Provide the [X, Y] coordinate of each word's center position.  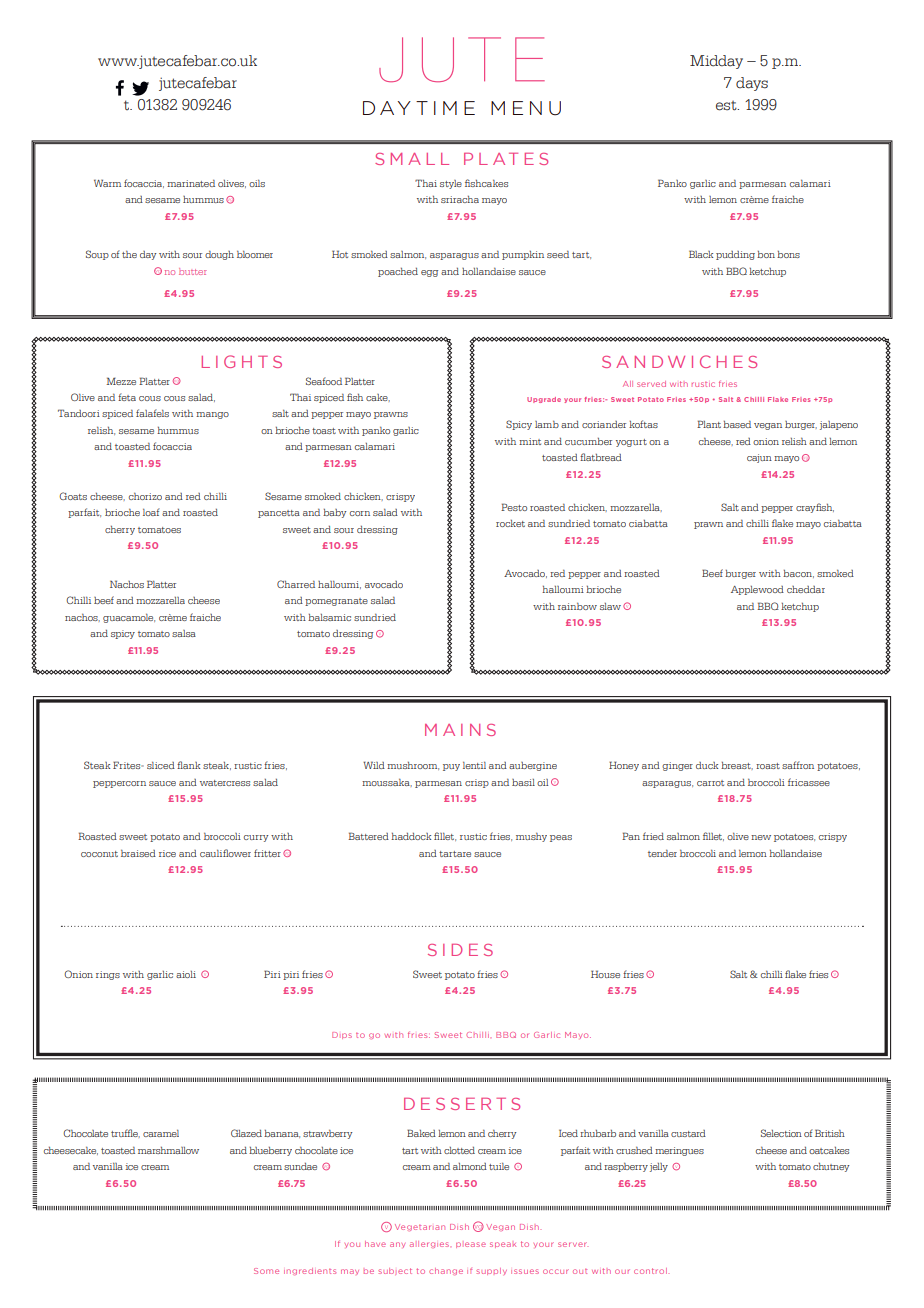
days [752, 84]
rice [167, 853]
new [761, 837]
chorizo [145, 496]
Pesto [514, 507]
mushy [531, 837]
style [451, 184]
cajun [759, 458]
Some [266, 1271]
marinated [191, 183]
